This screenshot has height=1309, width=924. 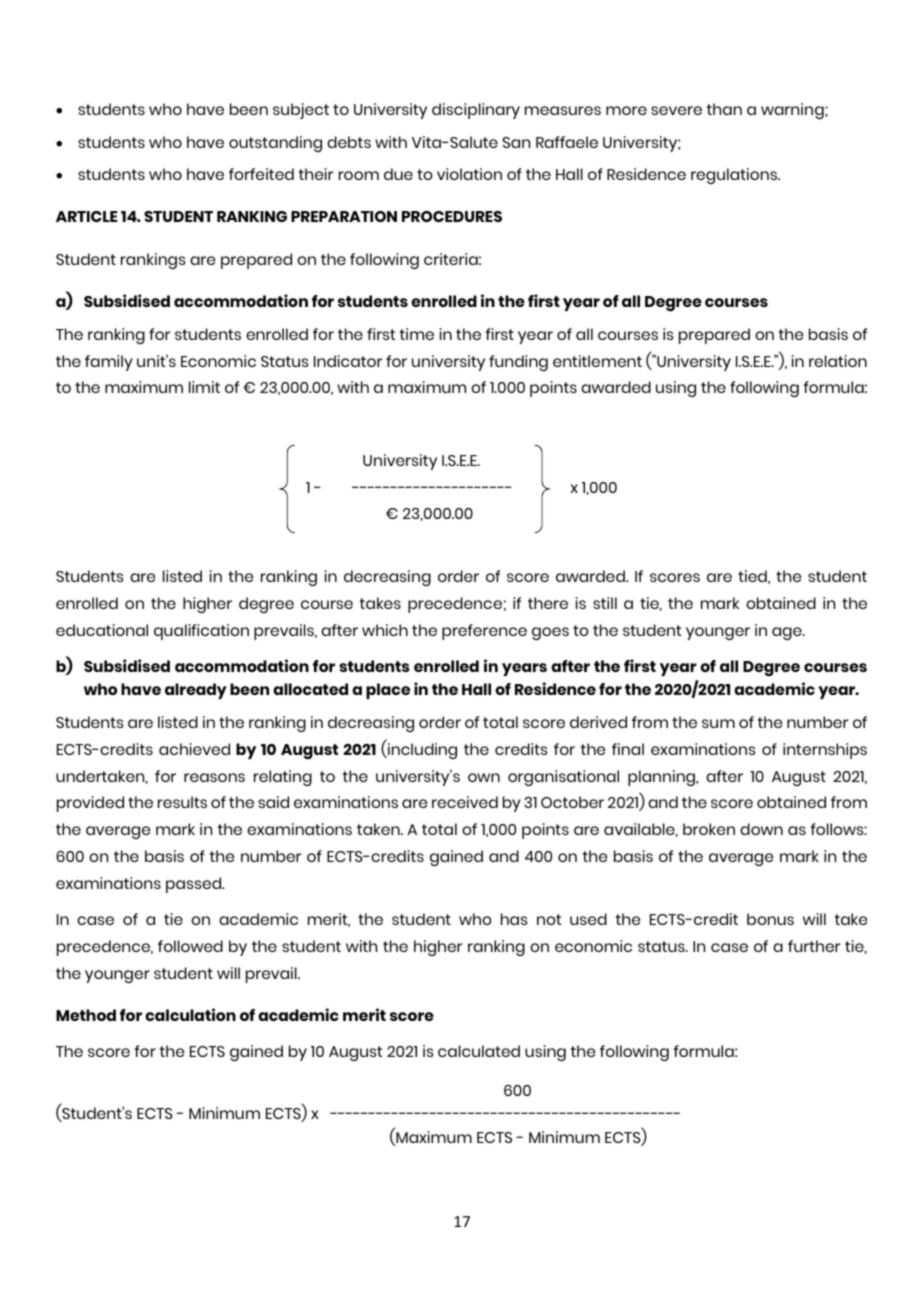 I want to click on sum, so click(x=718, y=723).
